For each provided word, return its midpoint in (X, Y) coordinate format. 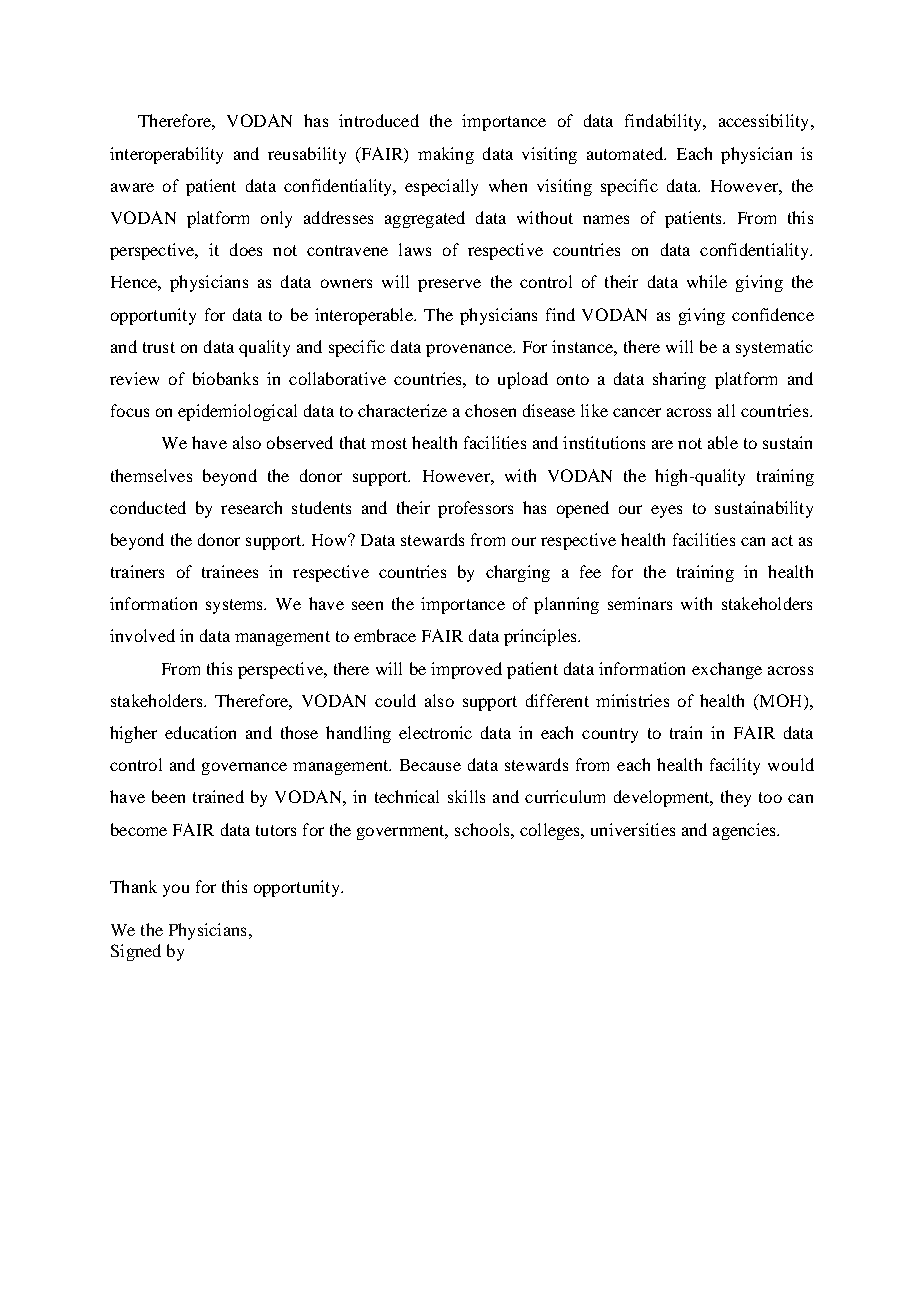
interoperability (166, 155)
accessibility (765, 122)
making (446, 155)
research (251, 507)
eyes (666, 511)
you (176, 890)
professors (475, 509)
